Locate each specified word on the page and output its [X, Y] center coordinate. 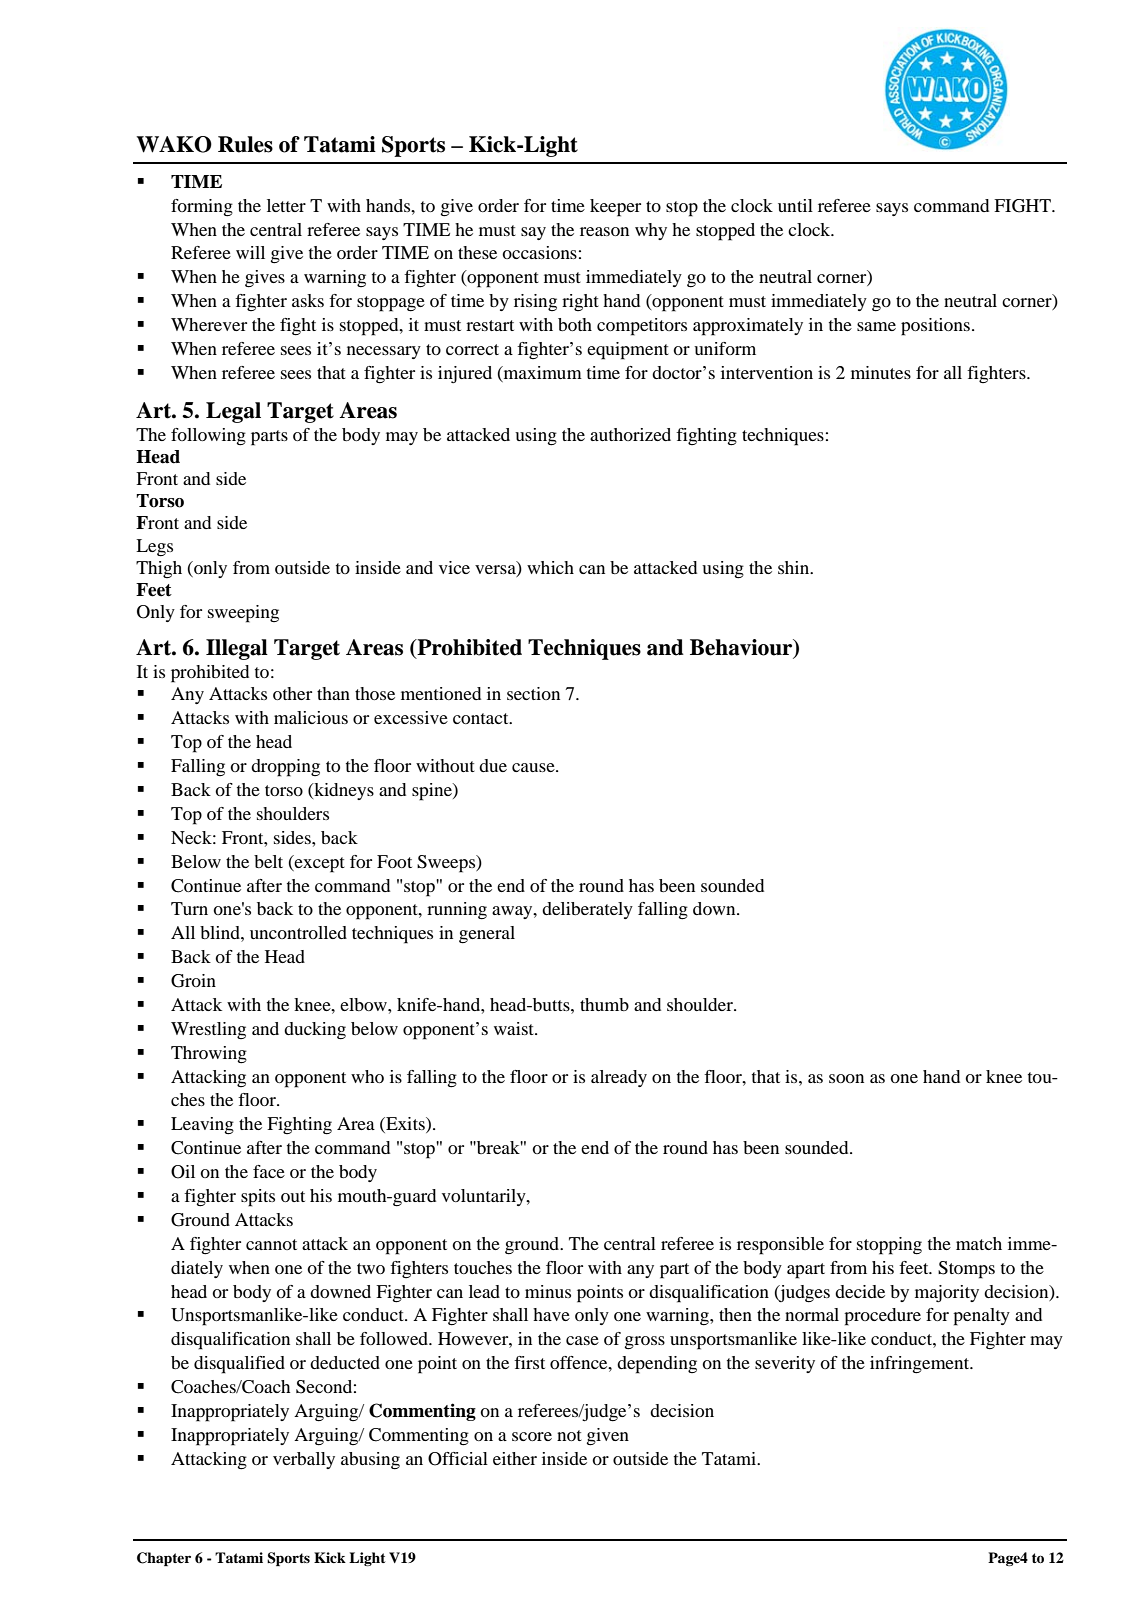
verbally [304, 1460]
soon [846, 1078]
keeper [615, 208]
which [550, 567]
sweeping [243, 614]
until [795, 205]
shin [795, 567]
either [515, 1458]
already [619, 1078]
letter [286, 205]
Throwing [209, 1055]
